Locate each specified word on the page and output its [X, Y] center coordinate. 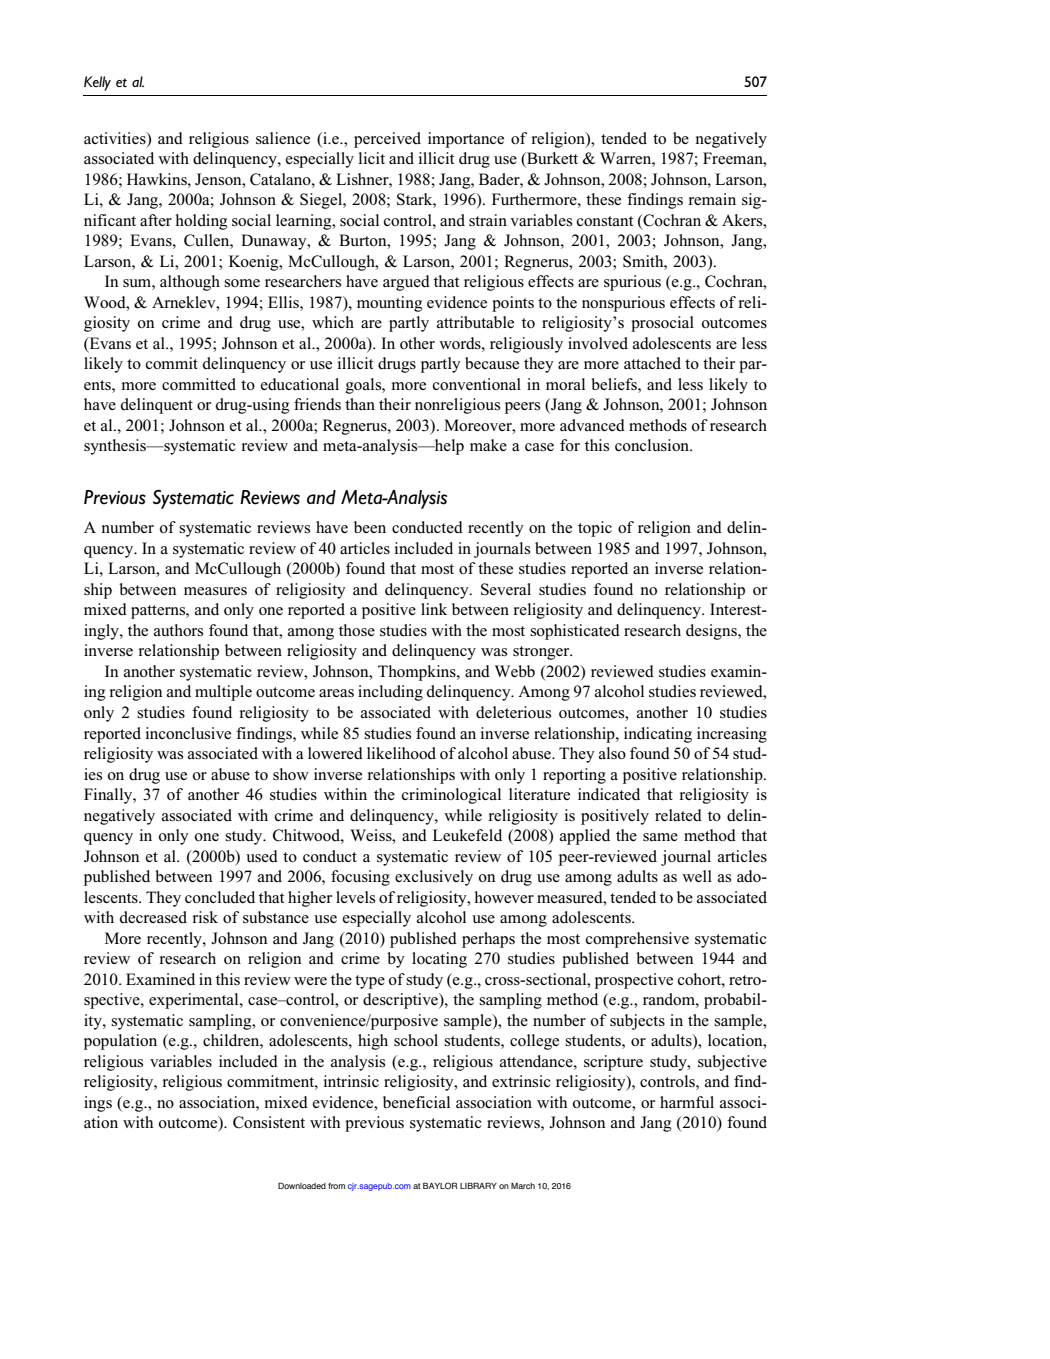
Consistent [269, 1122]
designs [712, 632]
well [697, 876]
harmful [687, 1102]
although [190, 283]
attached [652, 363]
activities [116, 138]
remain [712, 199]
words [461, 343]
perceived [387, 140]
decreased [153, 917]
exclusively [434, 878]
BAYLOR [440, 1185]
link [434, 609]
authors [178, 630]
